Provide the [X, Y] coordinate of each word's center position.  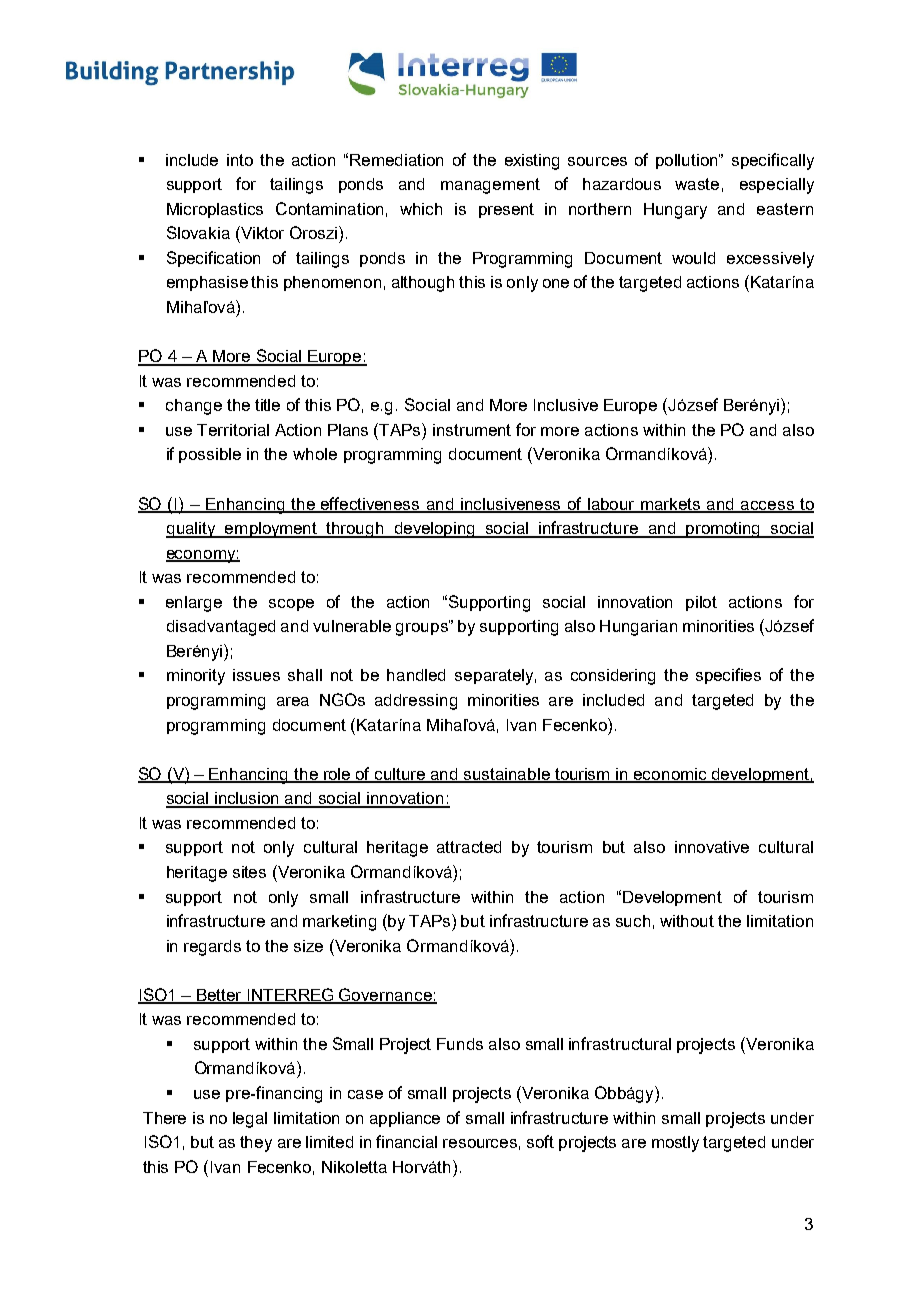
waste [697, 184]
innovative [712, 847]
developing [435, 530]
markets [671, 505]
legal [250, 1120]
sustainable [507, 775]
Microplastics [215, 210]
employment [271, 530]
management [490, 186]
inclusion [247, 799]
